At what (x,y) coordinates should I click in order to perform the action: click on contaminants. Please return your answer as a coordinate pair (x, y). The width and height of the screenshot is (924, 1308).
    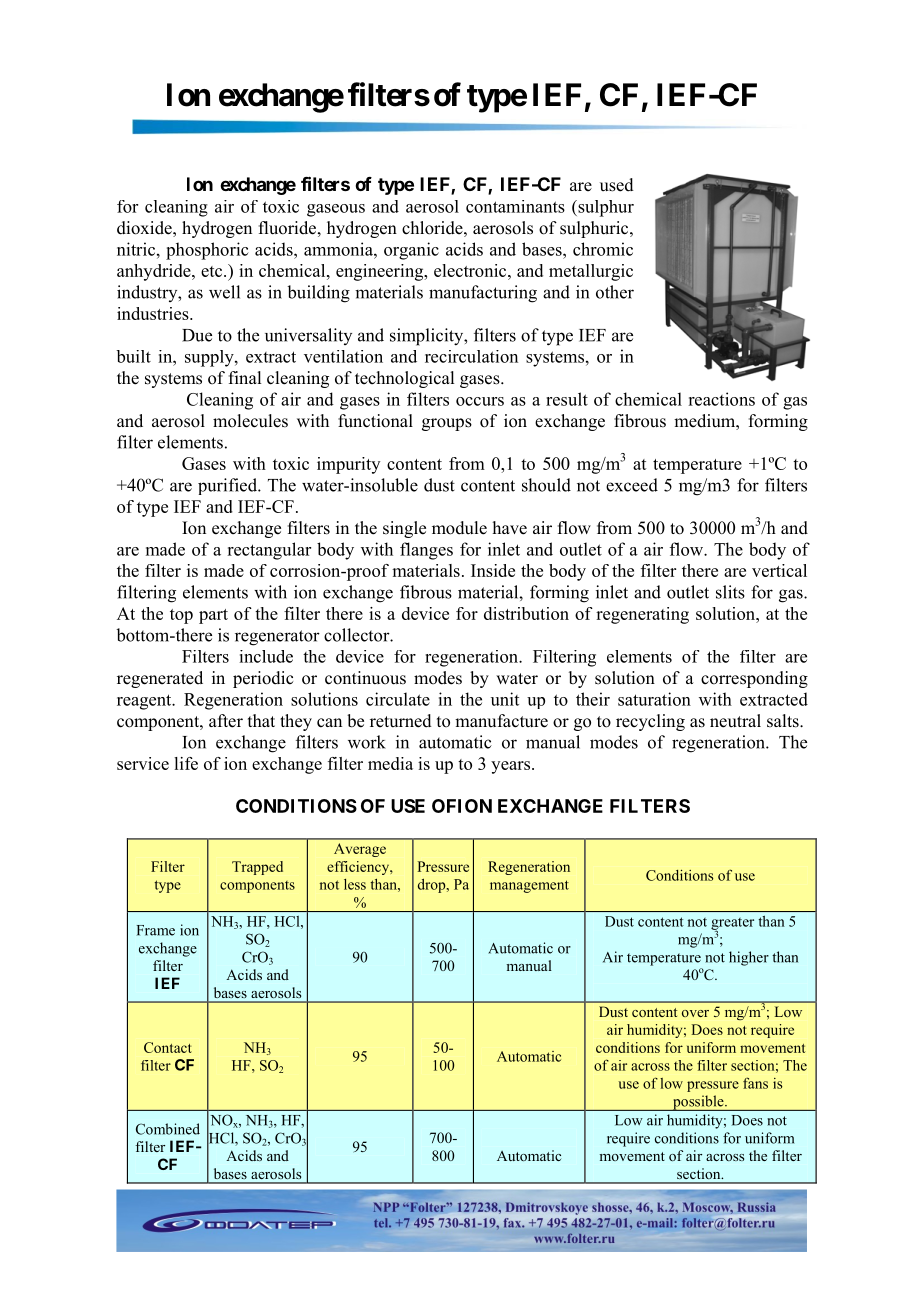
    Looking at the image, I should click on (515, 206).
